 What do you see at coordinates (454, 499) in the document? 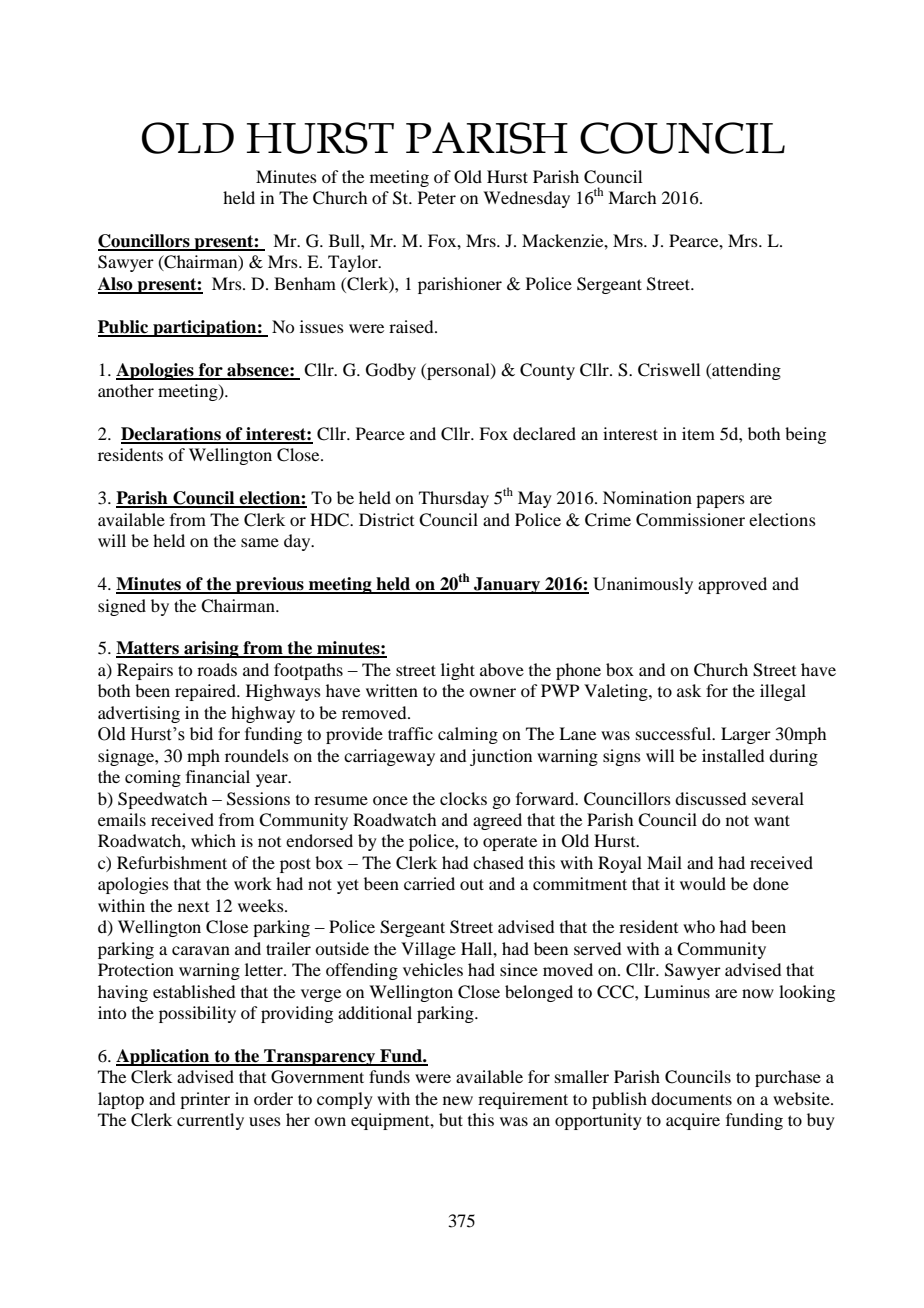
I see `Thursday` at bounding box center [454, 499].
